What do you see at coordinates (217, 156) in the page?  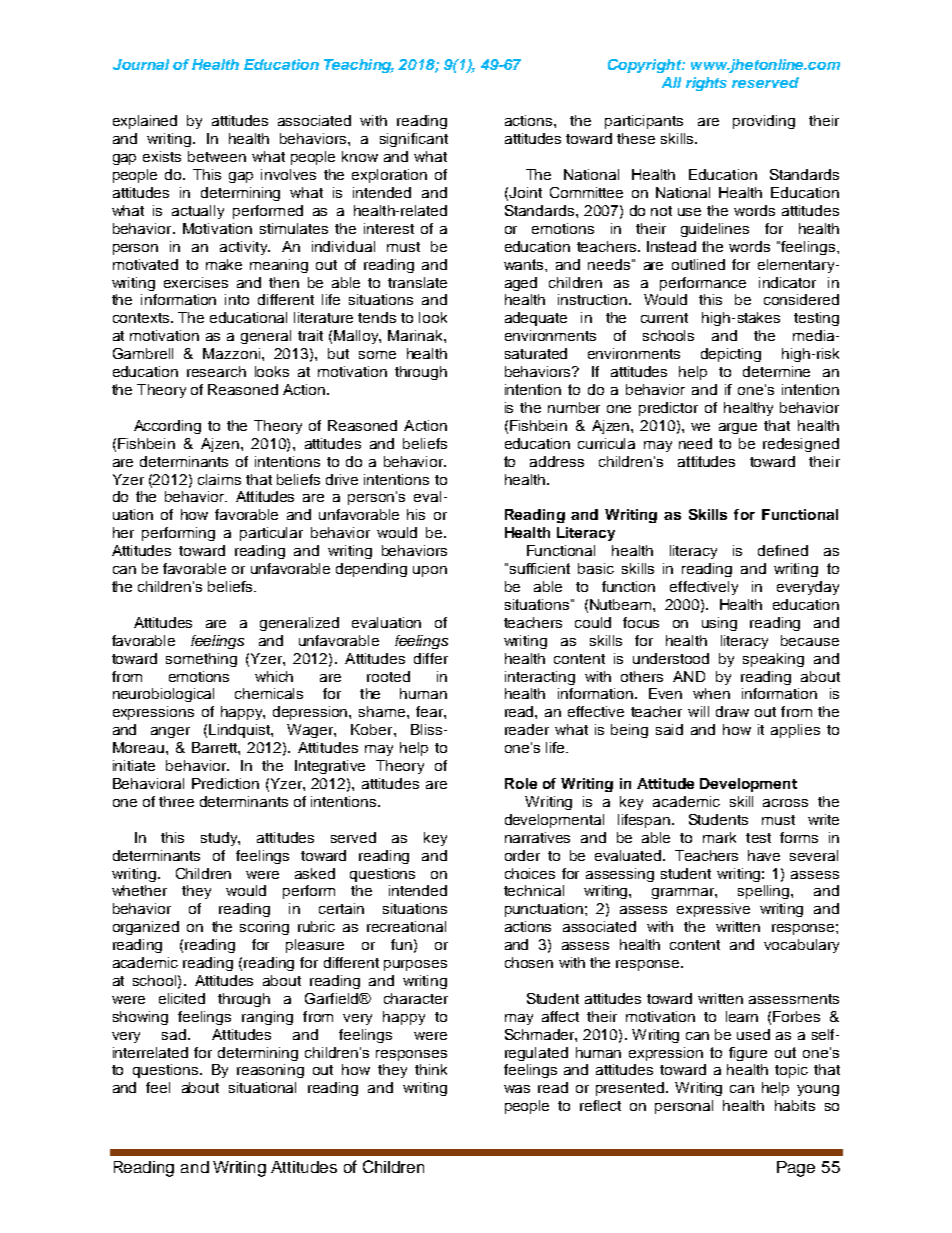 I see `between` at bounding box center [217, 156].
